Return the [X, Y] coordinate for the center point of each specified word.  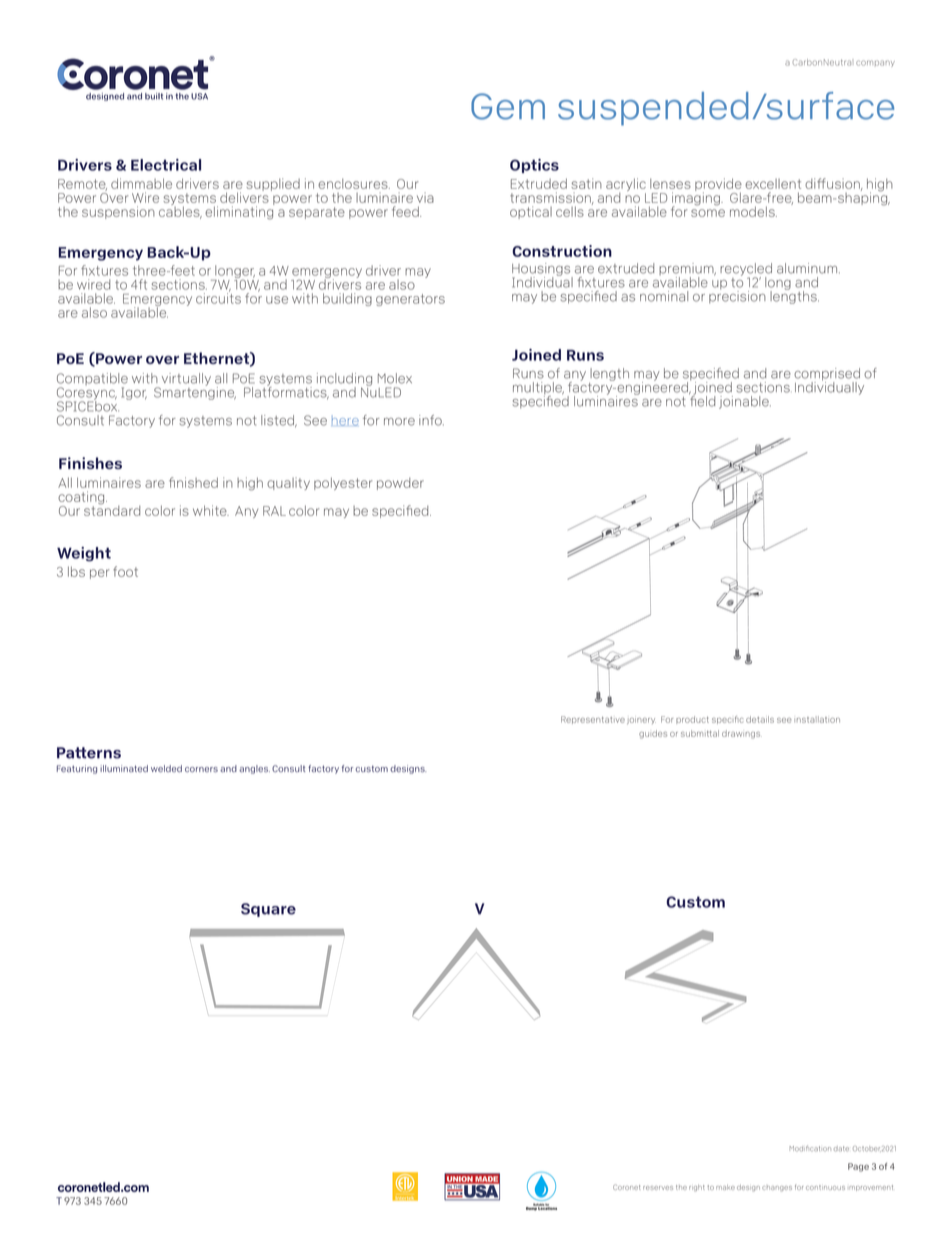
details [760, 719]
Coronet [626, 1187]
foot [125, 571]
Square [268, 910]
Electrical [166, 165]
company [875, 63]
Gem [508, 106]
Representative [593, 720]
